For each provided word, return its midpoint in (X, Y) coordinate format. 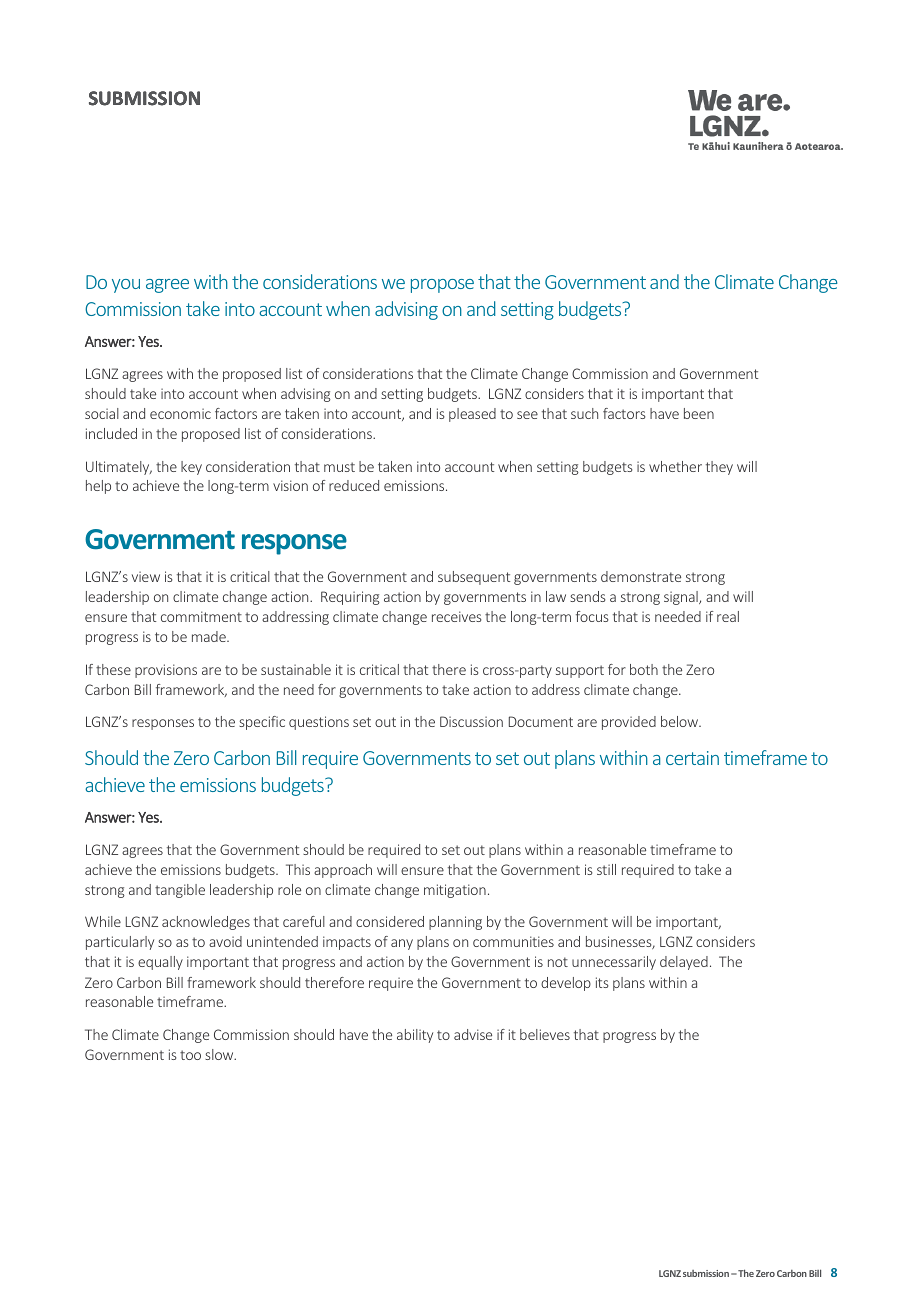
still (606, 869)
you (126, 286)
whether (675, 466)
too (190, 1055)
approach (343, 871)
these (113, 669)
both (644, 669)
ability (415, 1036)
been (699, 413)
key (191, 468)
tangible (180, 891)
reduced (354, 485)
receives (457, 616)
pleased (472, 415)
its (602, 982)
